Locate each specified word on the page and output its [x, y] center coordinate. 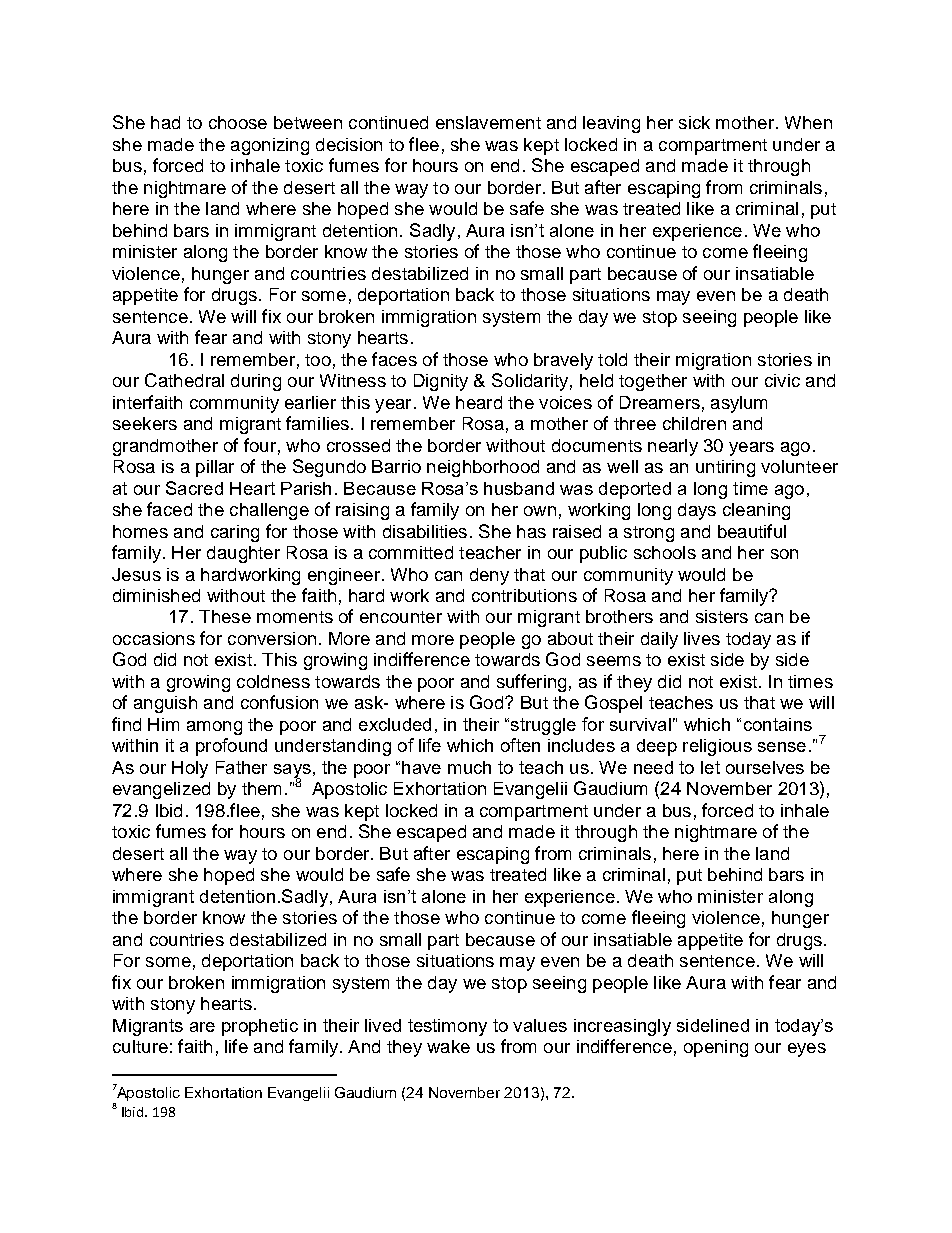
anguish [165, 704]
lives [702, 638]
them [261, 788]
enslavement [488, 122]
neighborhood [483, 468]
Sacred [194, 488]
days [697, 511]
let [710, 767]
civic [782, 380]
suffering [531, 683]
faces [394, 359]
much [469, 767]
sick [694, 122]
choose [238, 122]
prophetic [260, 1027]
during [256, 382]
